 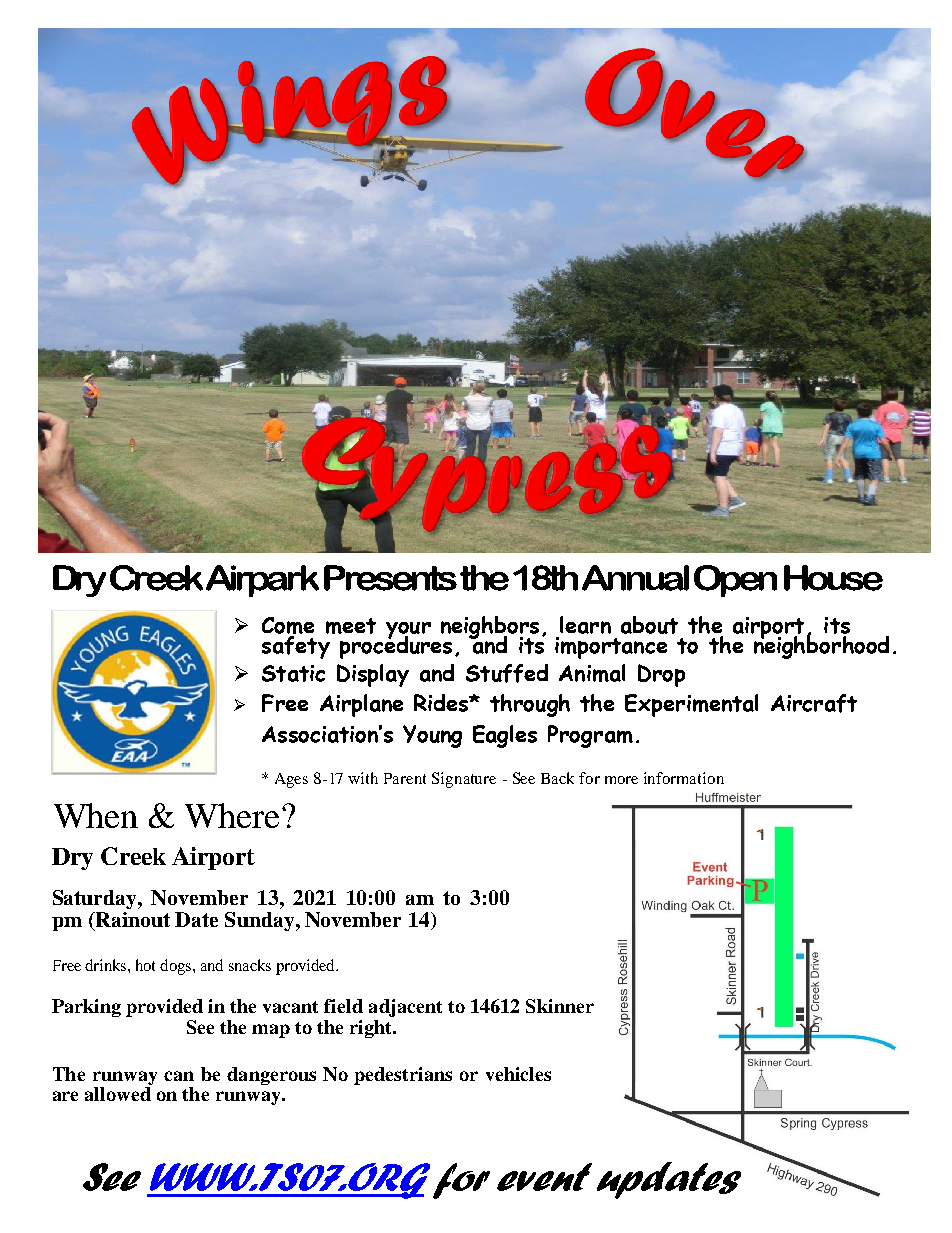 I want to click on pedestrians, so click(x=403, y=1076).
